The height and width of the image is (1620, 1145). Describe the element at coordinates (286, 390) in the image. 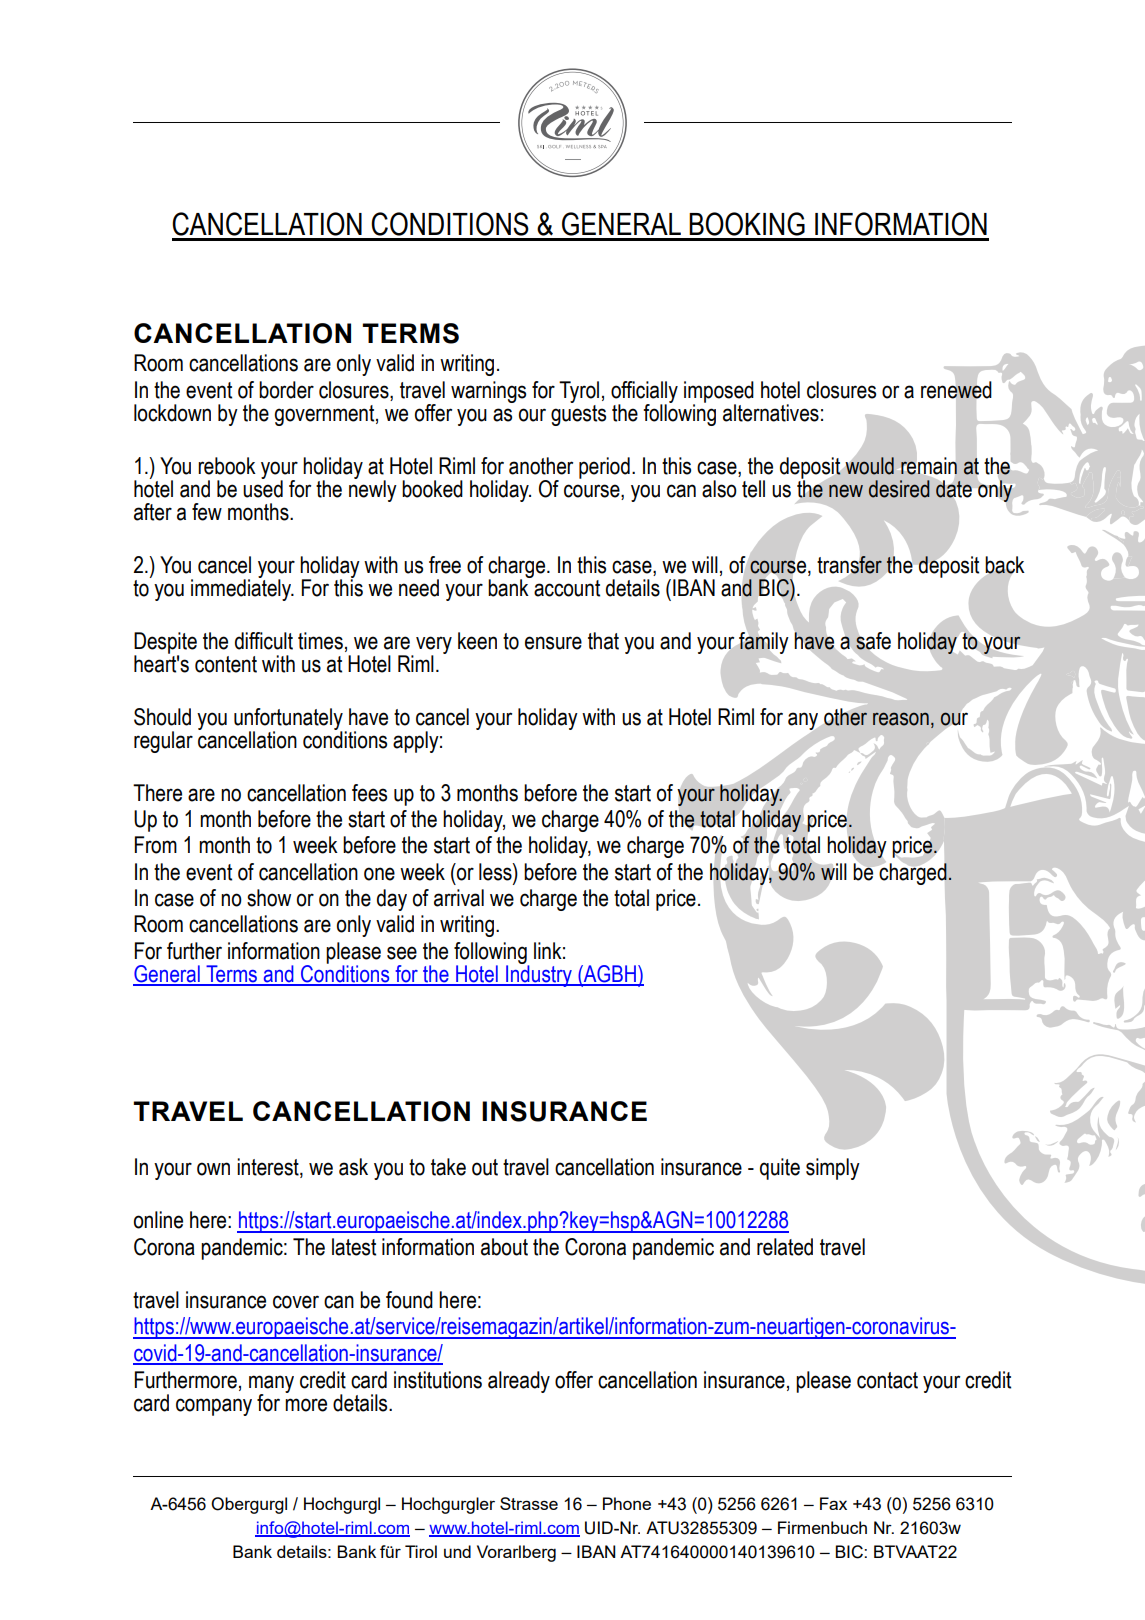

I see `border` at that location.
